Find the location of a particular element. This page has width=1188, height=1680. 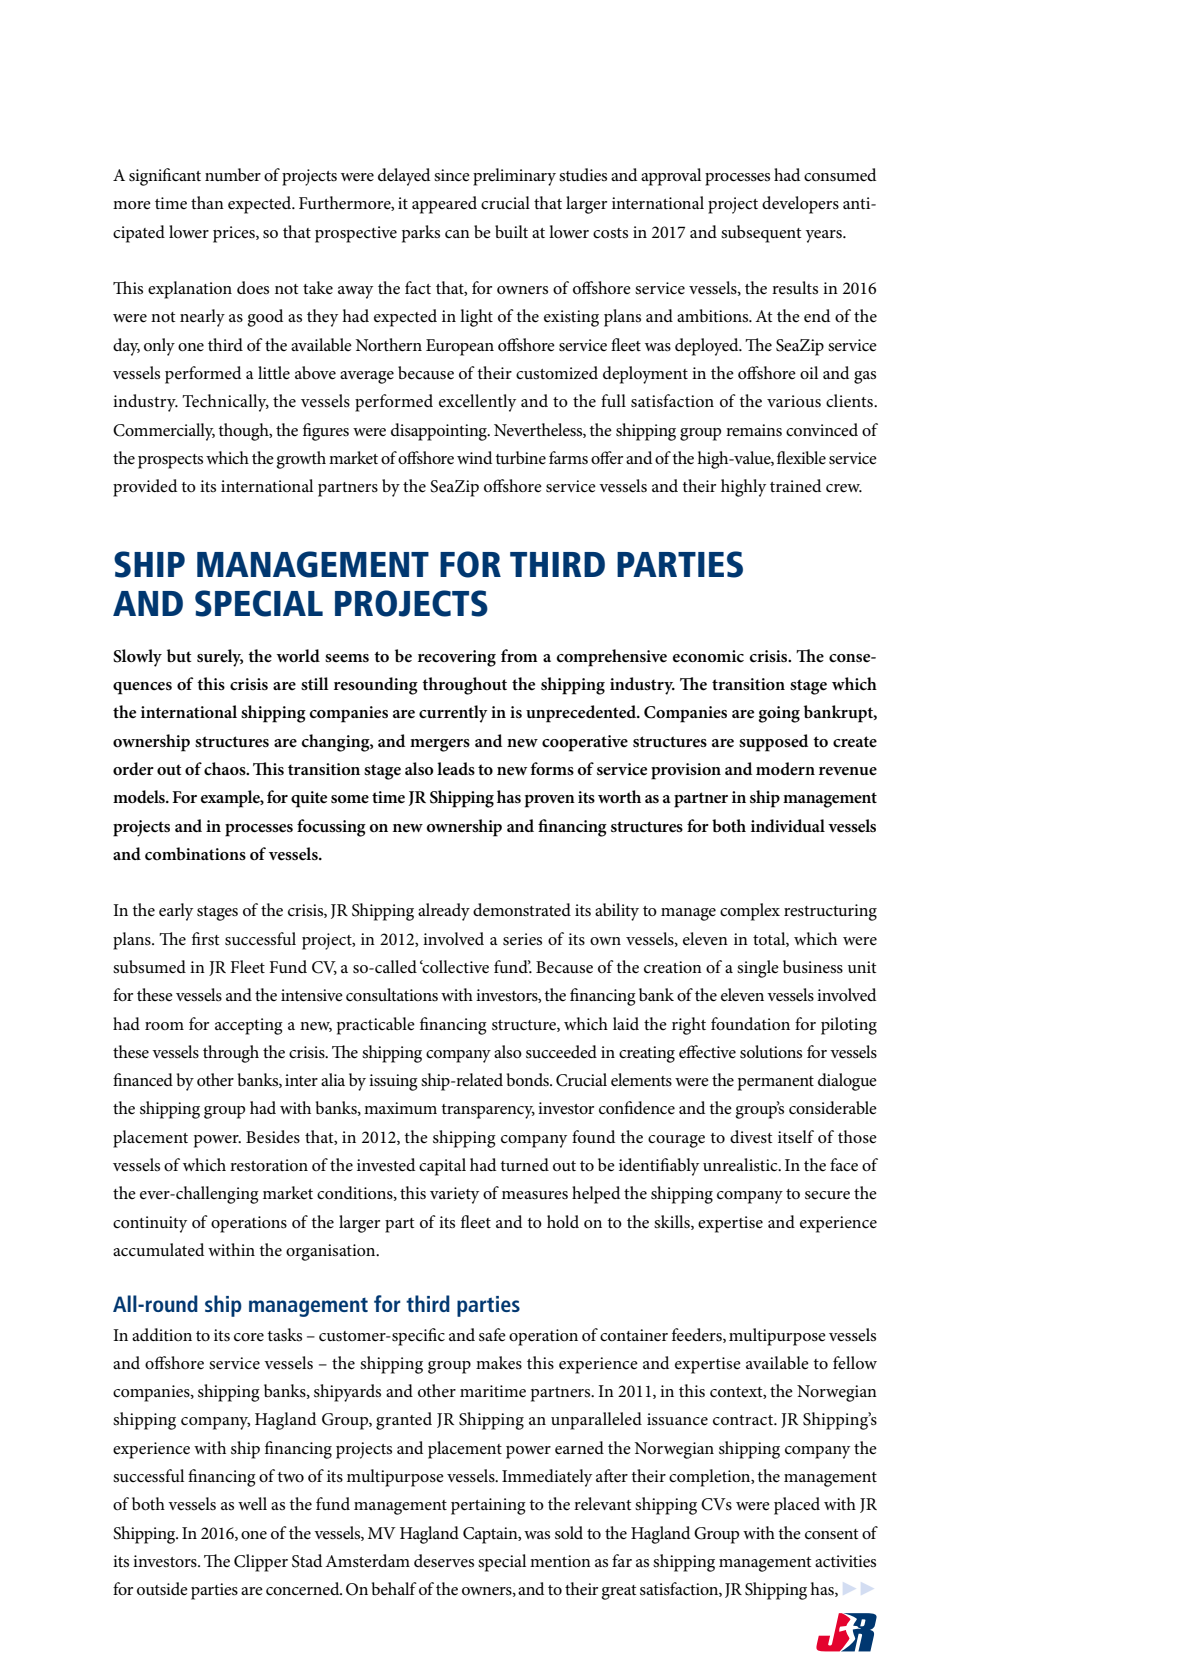

subsequent is located at coordinates (761, 234).
